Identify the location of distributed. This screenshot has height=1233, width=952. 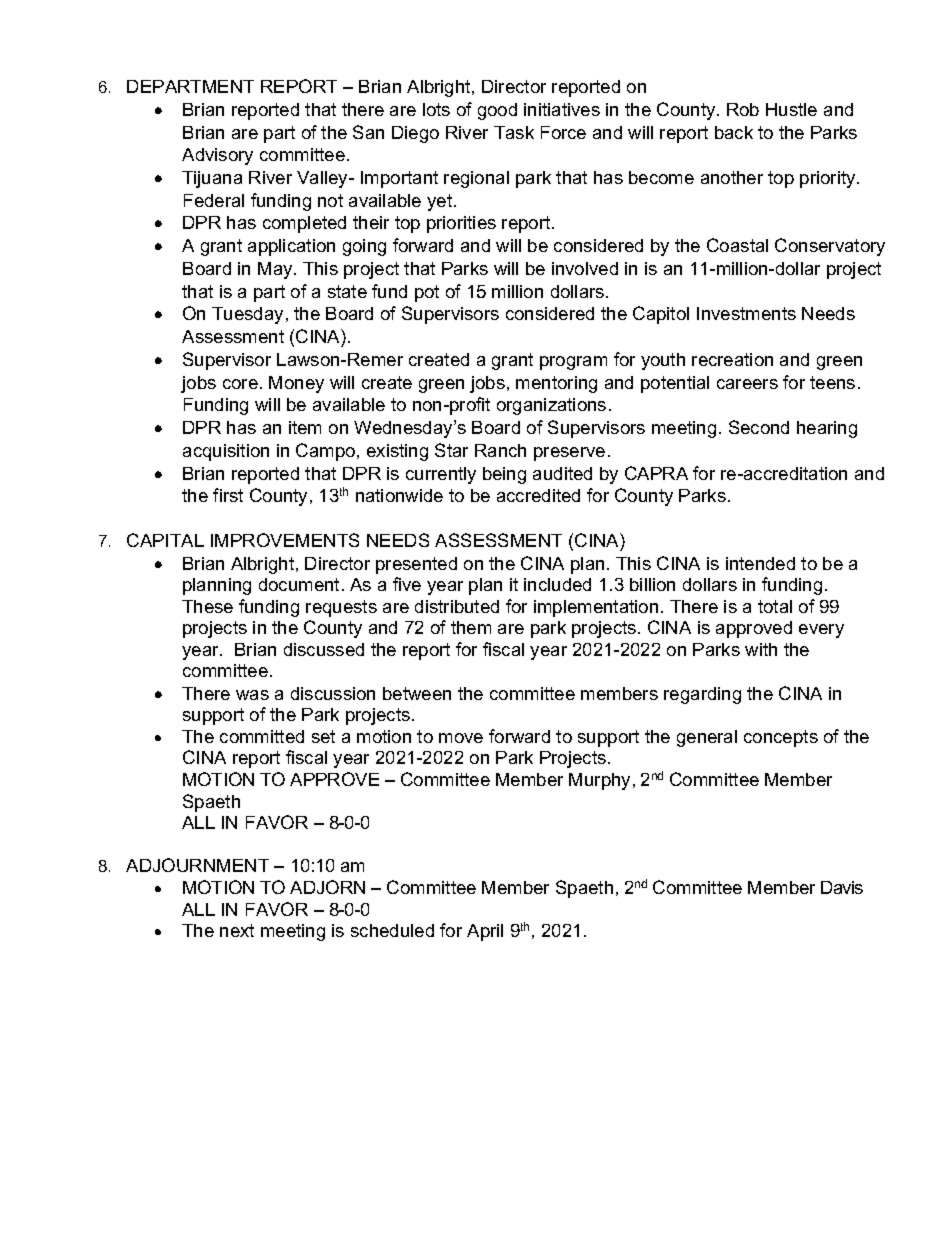
(457, 606).
